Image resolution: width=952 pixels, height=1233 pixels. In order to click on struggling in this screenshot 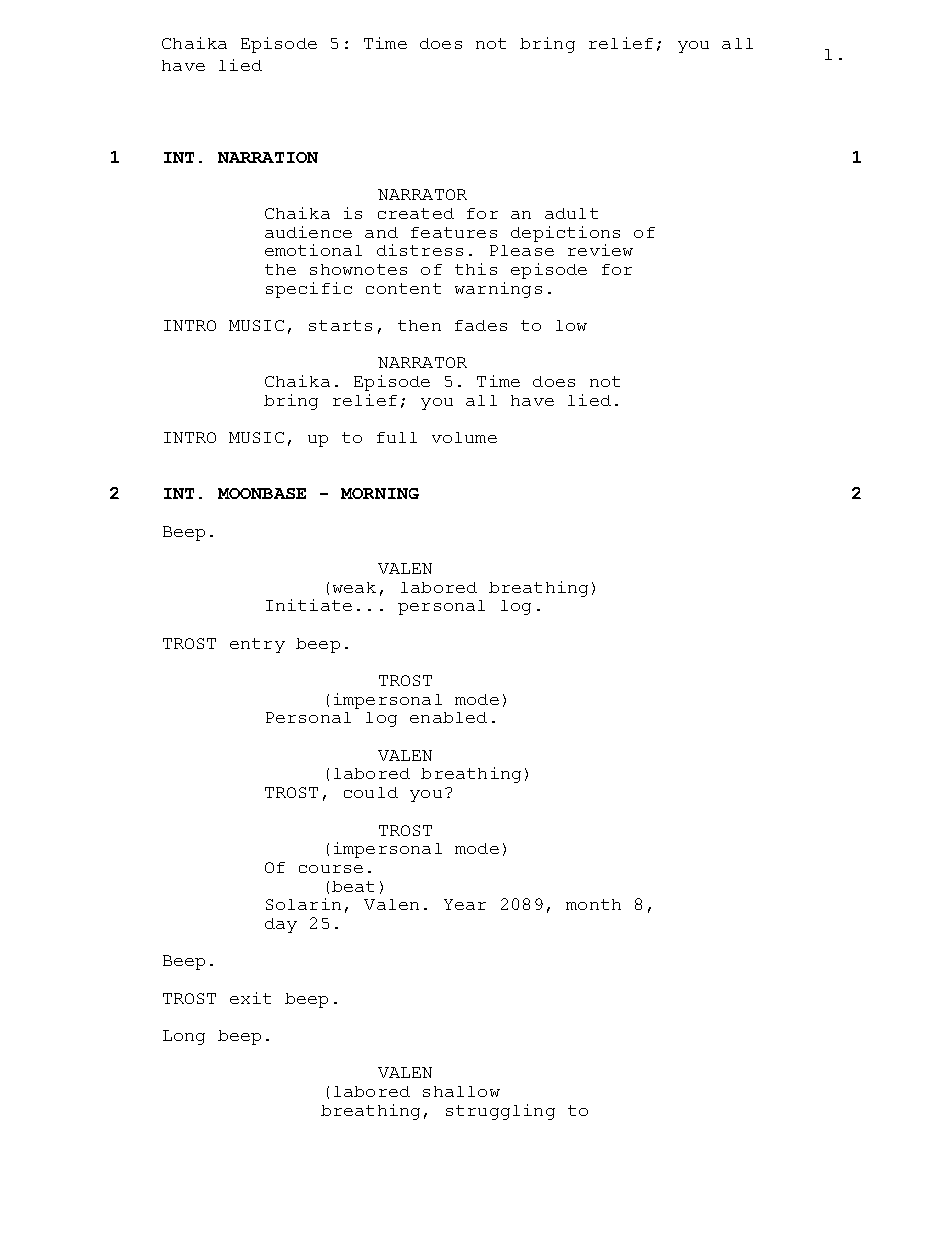, I will do `click(500, 1112)`.
